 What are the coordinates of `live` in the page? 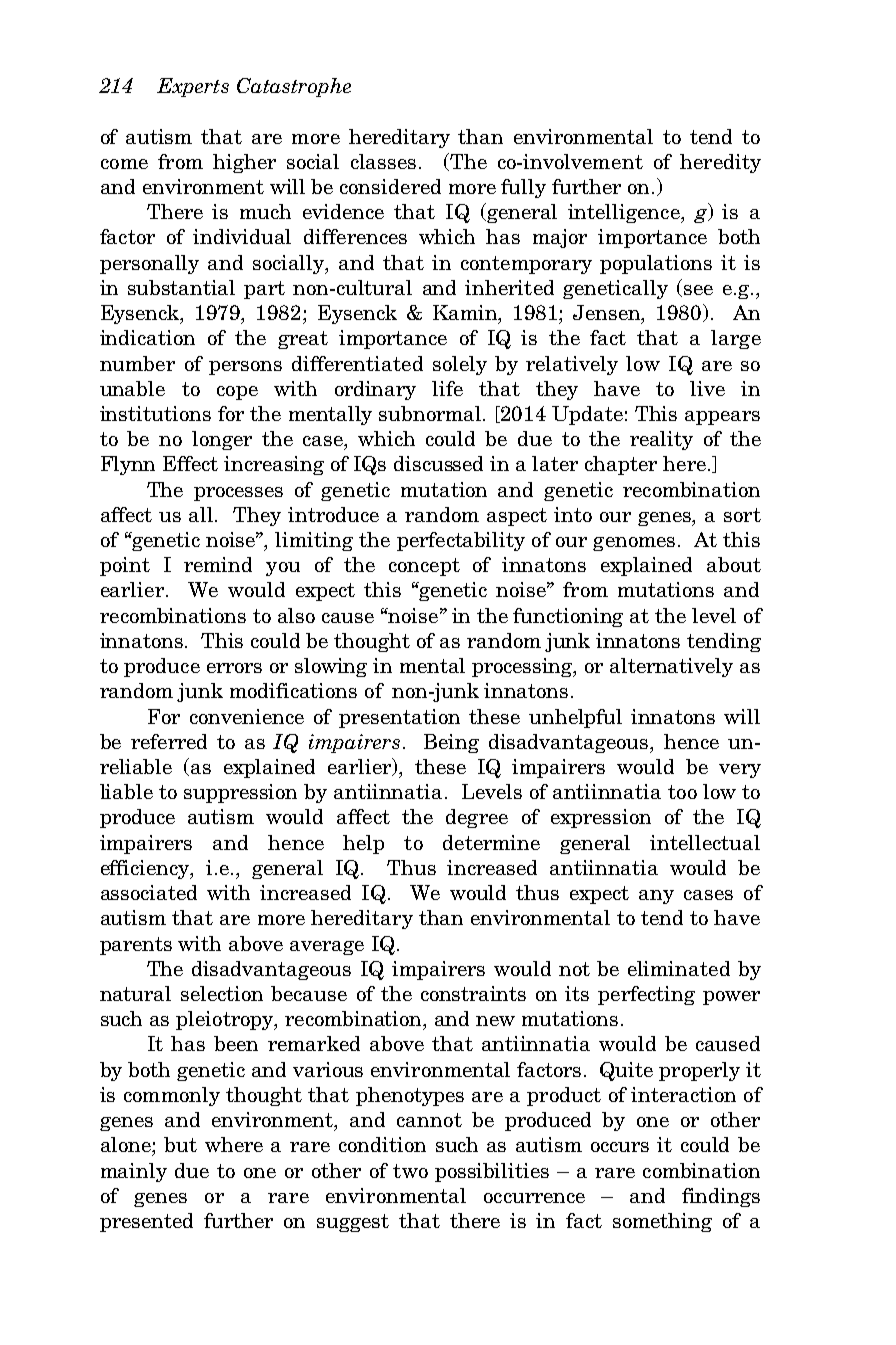 It's located at (707, 388).
